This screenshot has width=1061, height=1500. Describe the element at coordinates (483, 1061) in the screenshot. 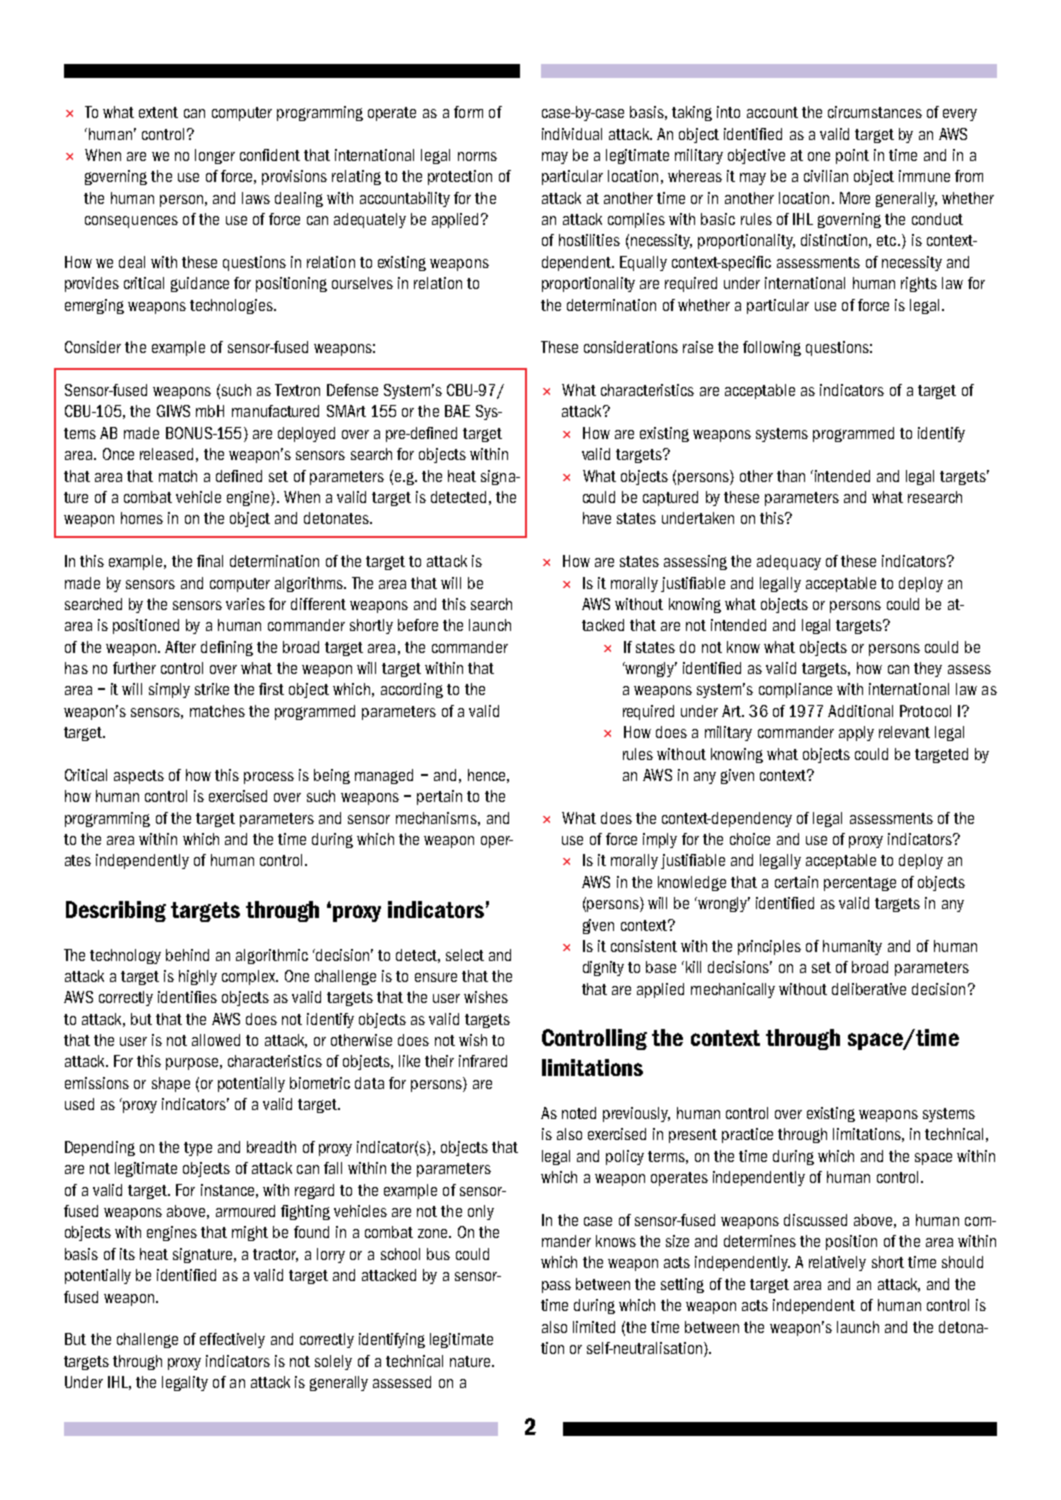

I see `infrared` at that location.
